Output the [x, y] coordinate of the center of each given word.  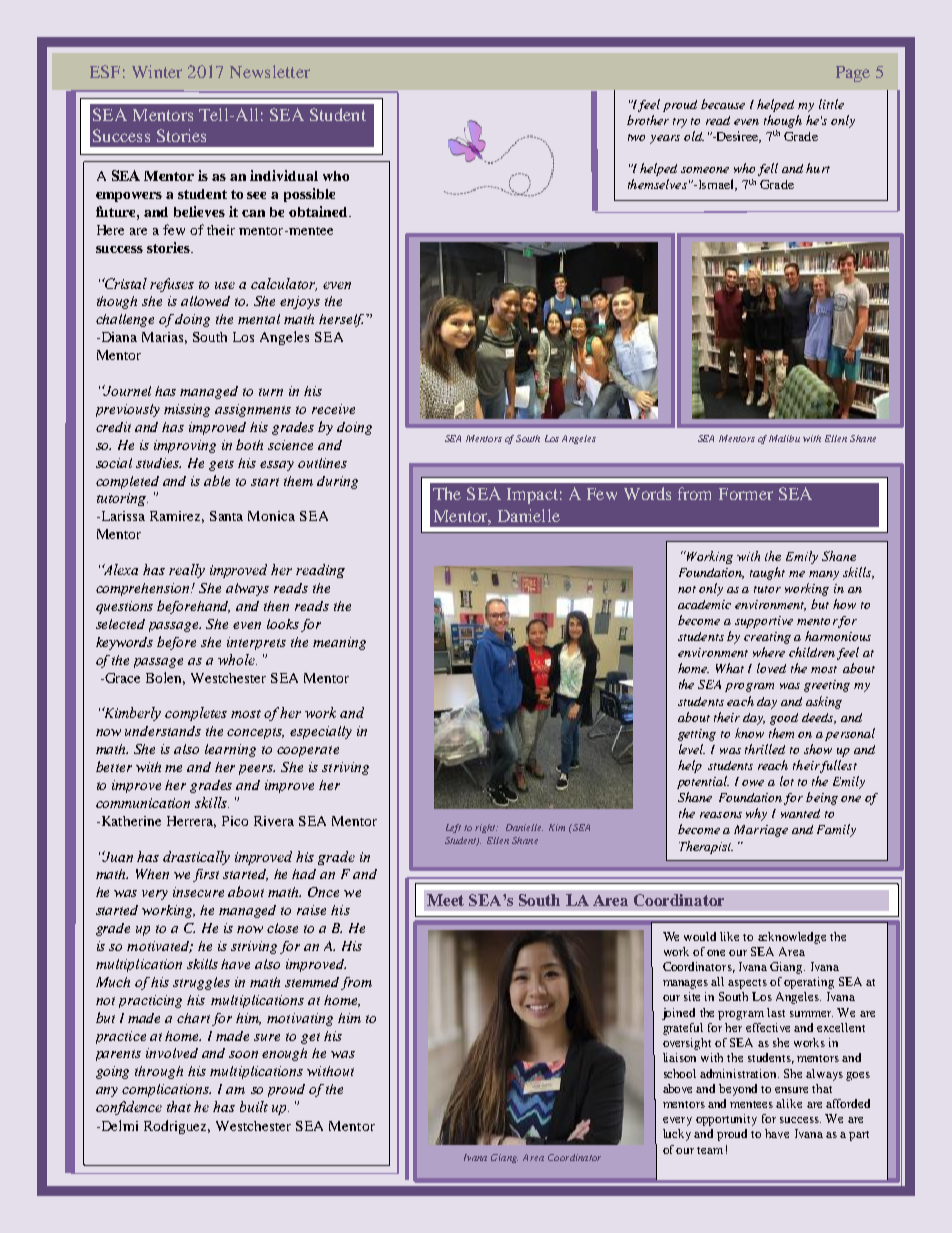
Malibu [784, 438]
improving [185, 446]
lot [787, 781]
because [723, 104]
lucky [677, 1135]
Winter [157, 71]
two [636, 137]
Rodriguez [177, 1127]
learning [230, 750]
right [486, 828]
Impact [532, 496]
